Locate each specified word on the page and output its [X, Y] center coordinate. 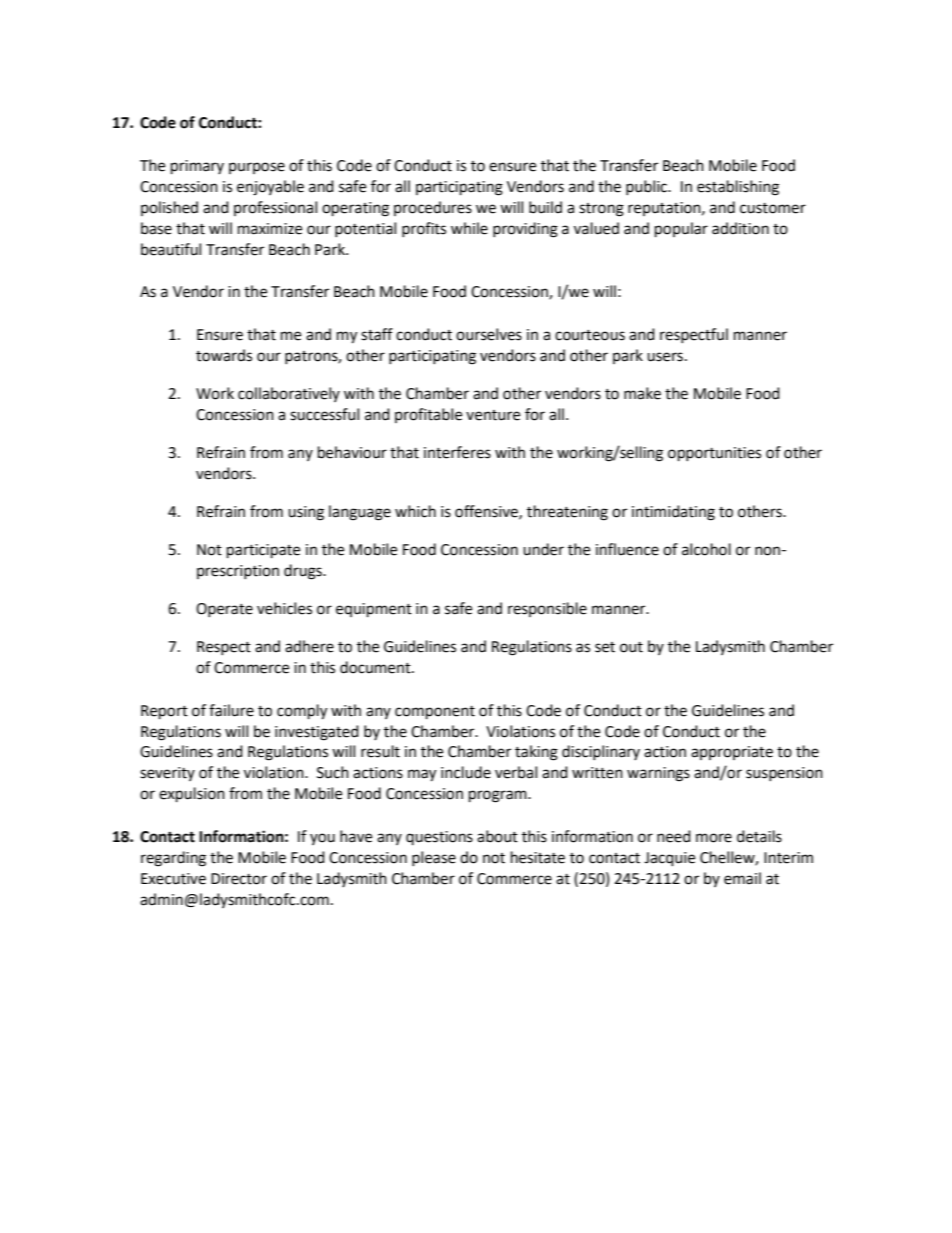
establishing [738, 188]
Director [239, 879]
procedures [433, 208]
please [434, 858]
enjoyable [270, 188]
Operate [224, 610]
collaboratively [289, 394]
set [605, 647]
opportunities [714, 454]
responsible [547, 609]
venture [493, 415]
